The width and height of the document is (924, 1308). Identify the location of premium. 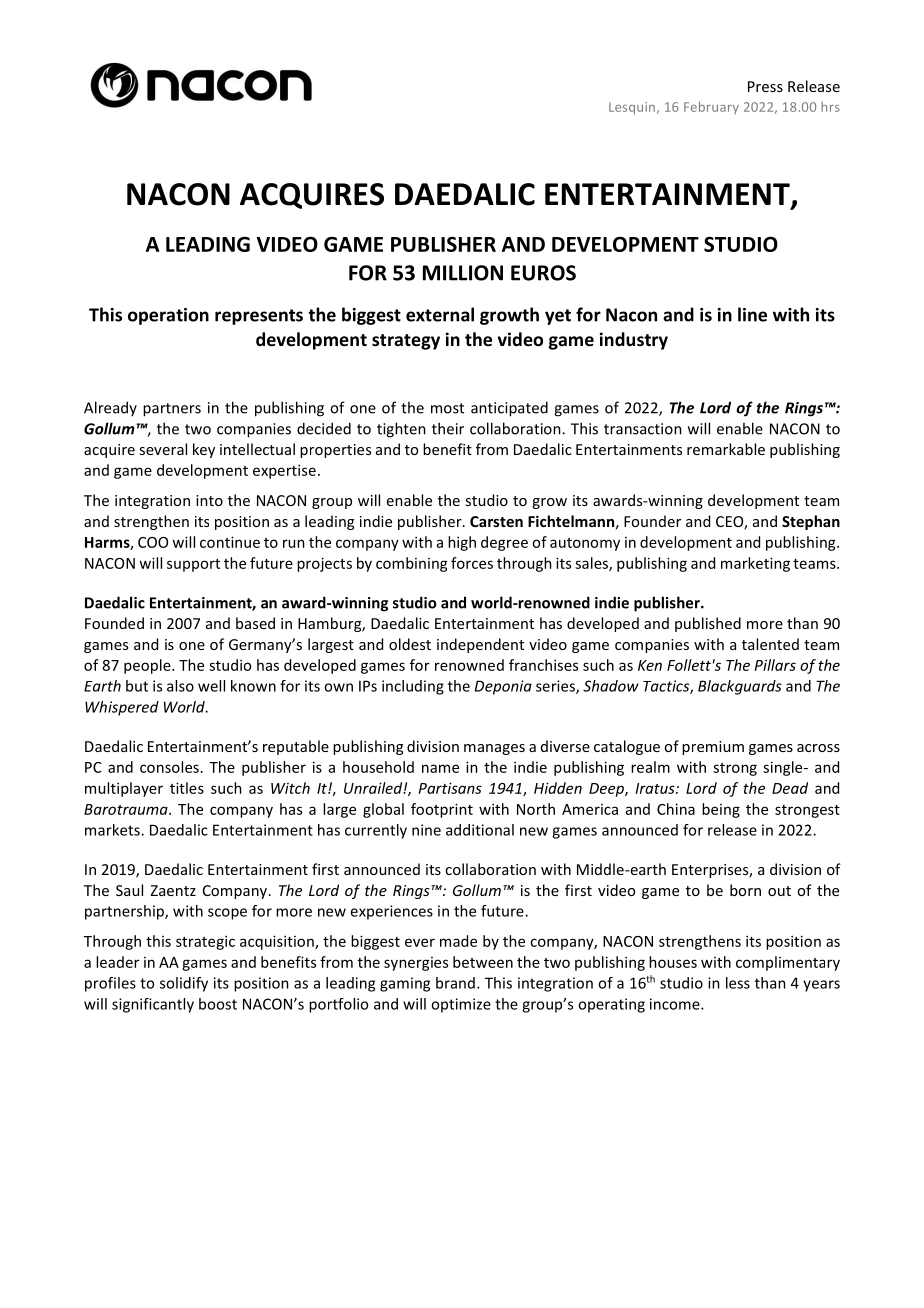
(713, 748).
